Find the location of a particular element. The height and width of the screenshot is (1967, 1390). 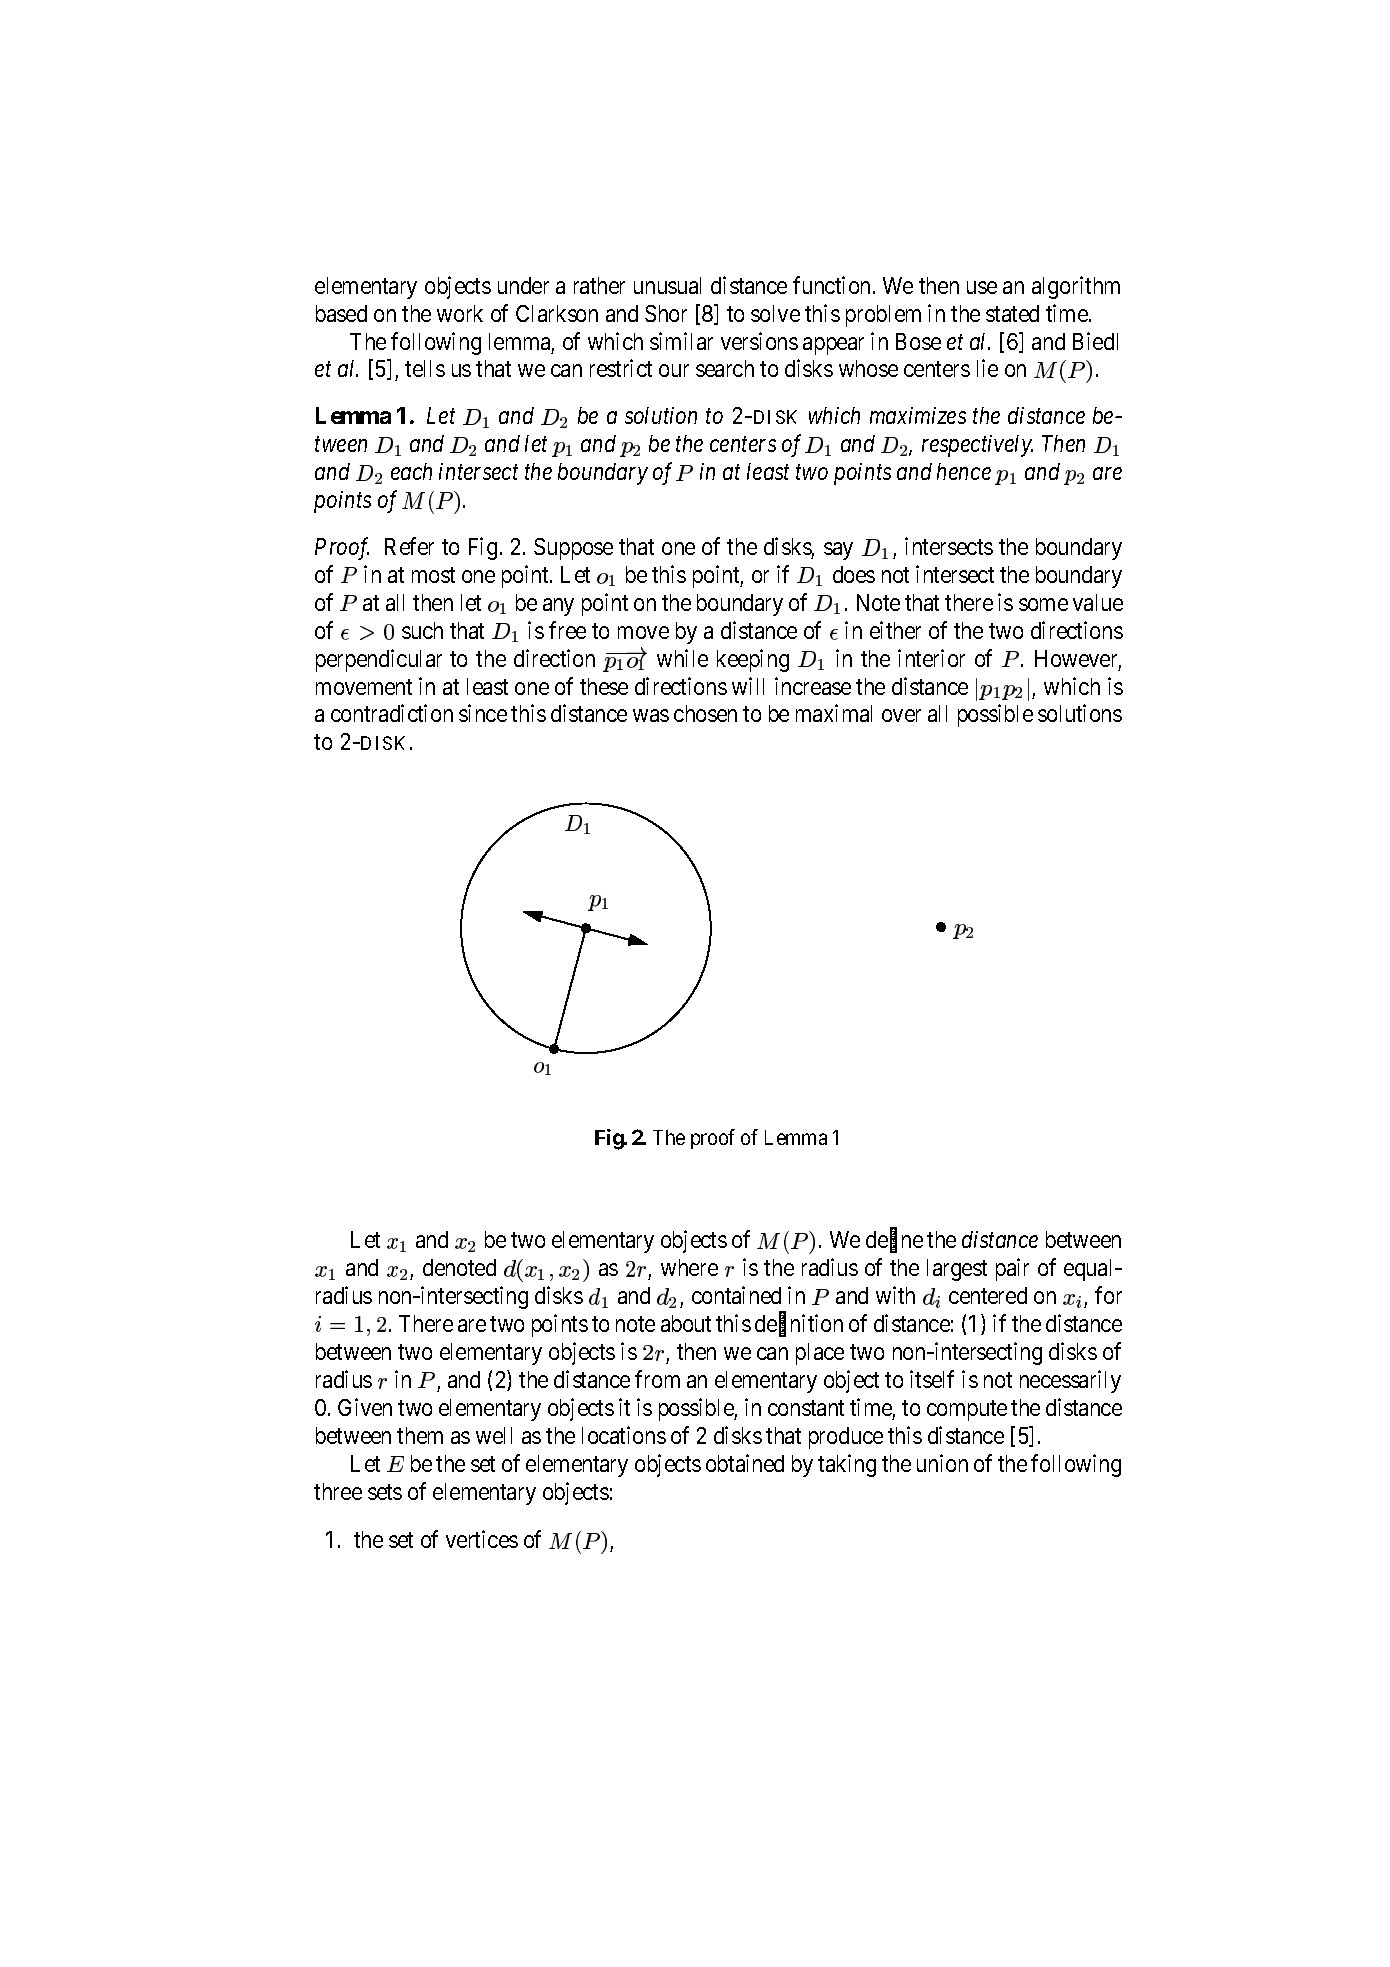

over is located at coordinates (901, 716).
